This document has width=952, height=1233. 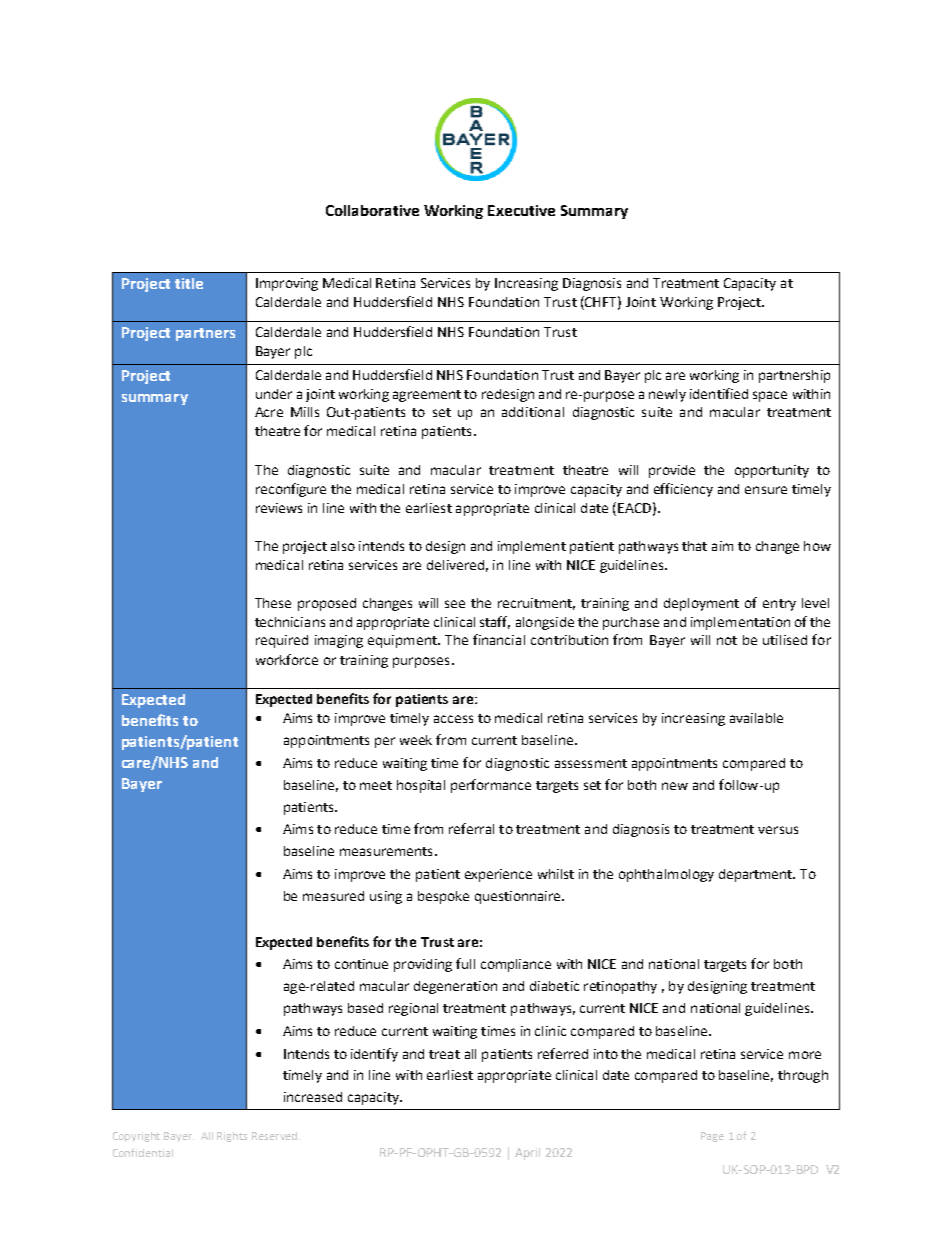 What do you see at coordinates (757, 875) in the document?
I see `department` at bounding box center [757, 875].
